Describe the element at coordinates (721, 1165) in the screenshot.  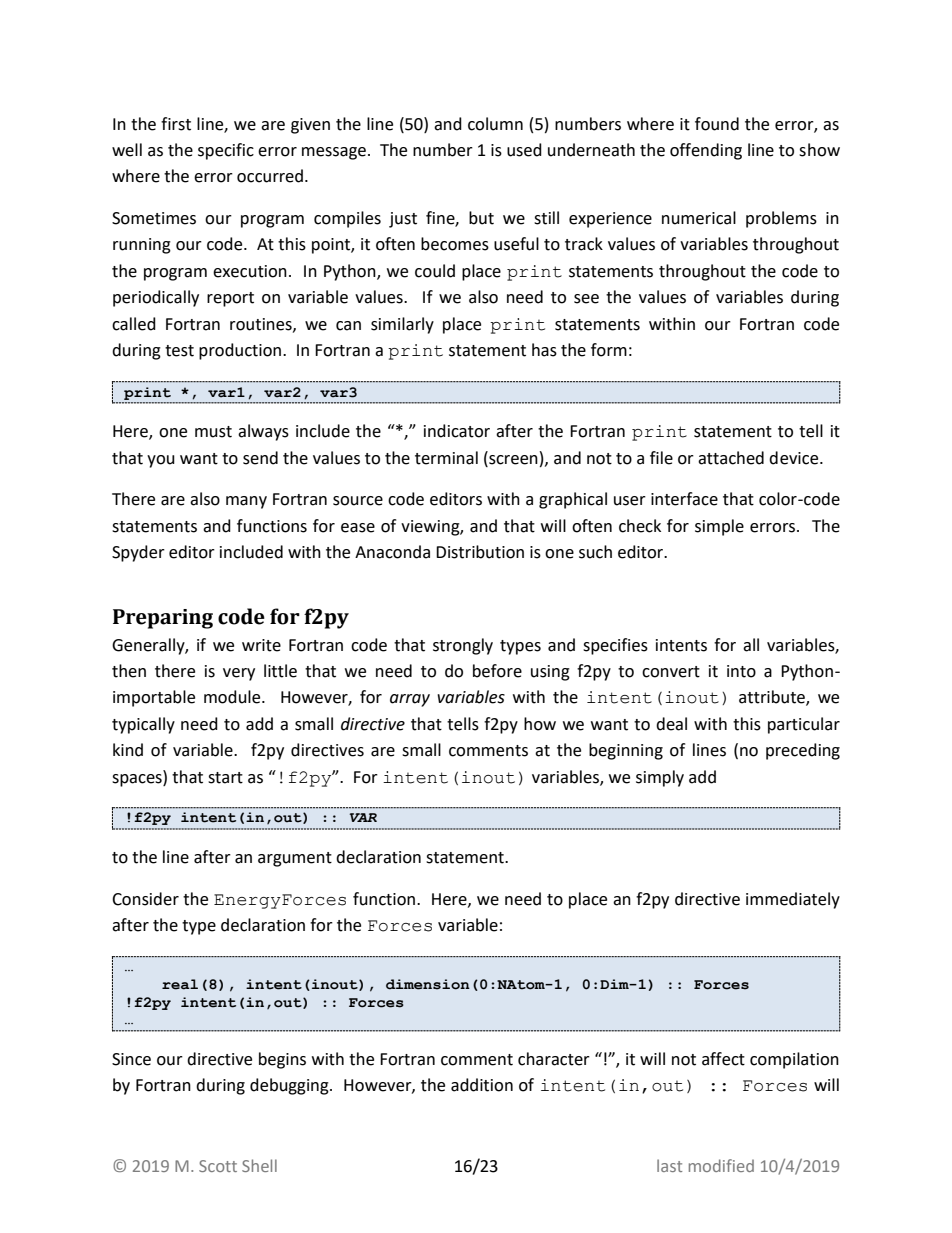
I see `modified` at that location.
